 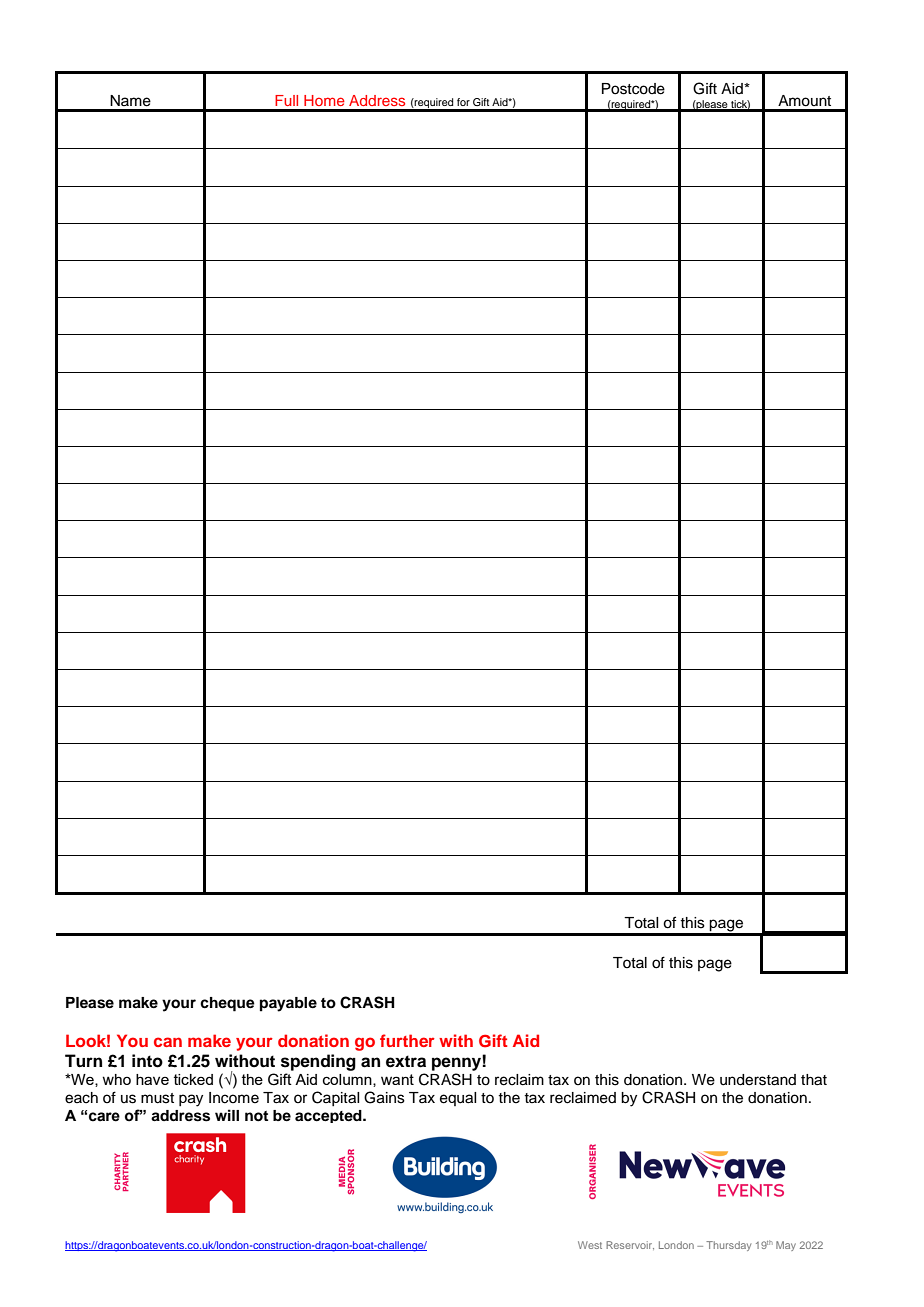 What do you see at coordinates (458, 1099) in the image?
I see `equal` at bounding box center [458, 1099].
